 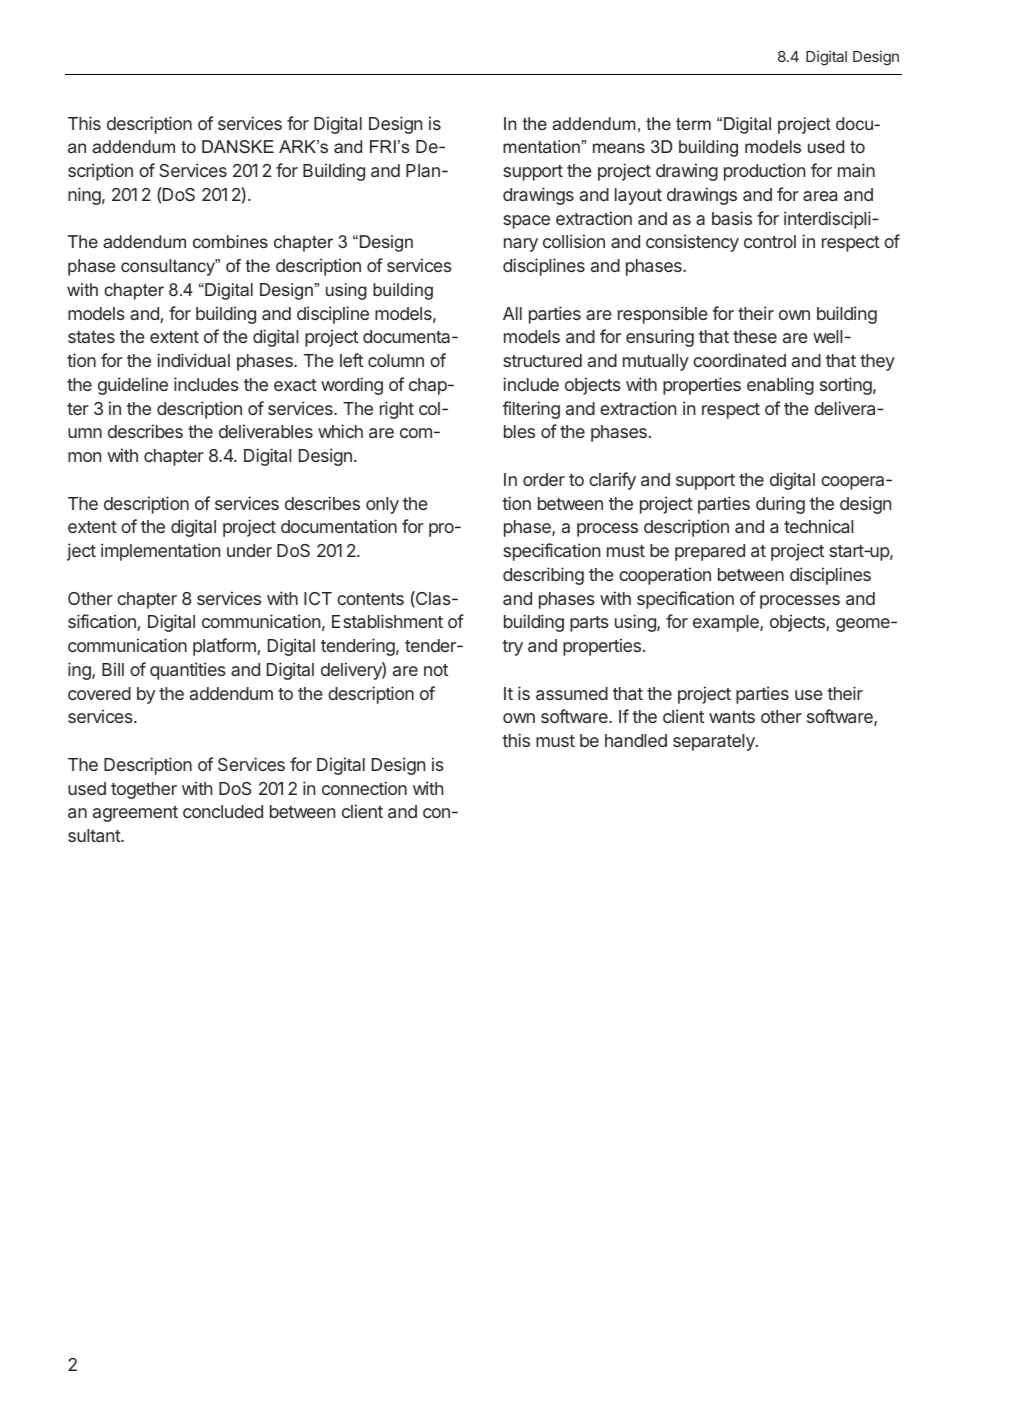 What do you see at coordinates (856, 170) in the page?
I see `main` at bounding box center [856, 170].
